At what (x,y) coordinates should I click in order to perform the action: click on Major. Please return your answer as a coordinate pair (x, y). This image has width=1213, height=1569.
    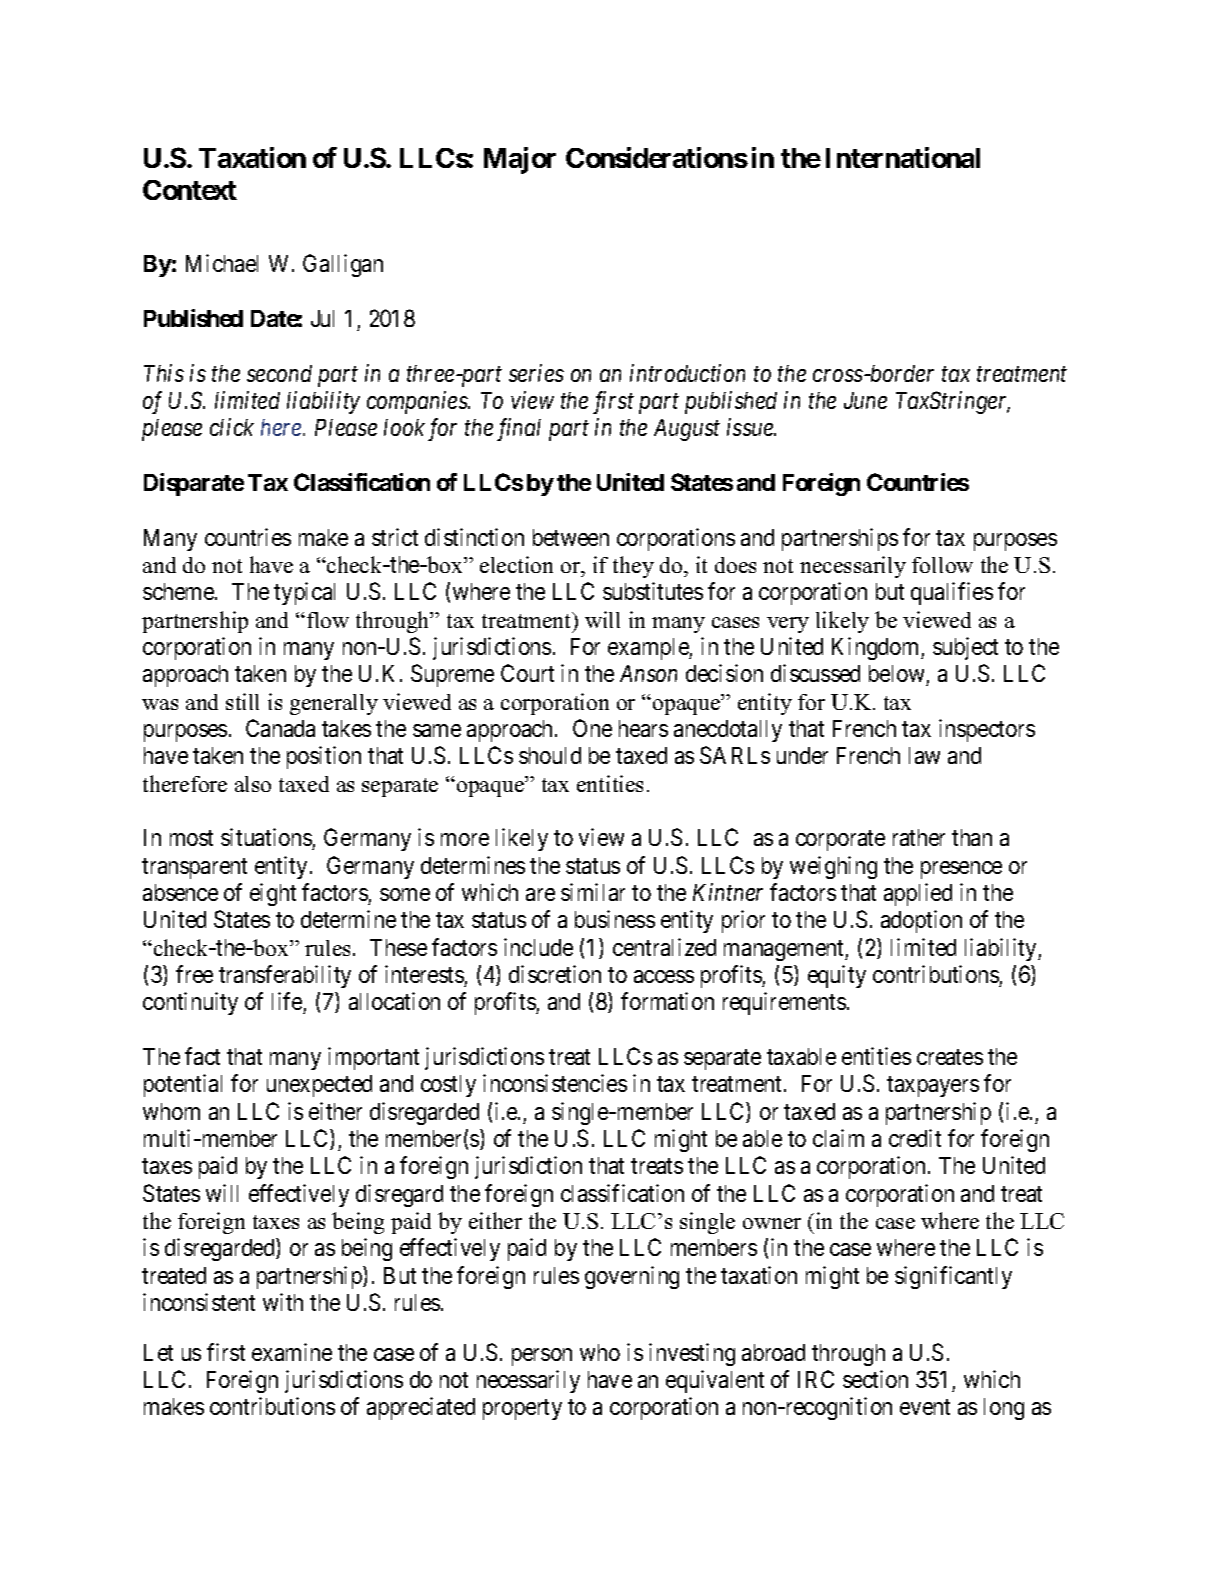
    Looking at the image, I should click on (520, 160).
